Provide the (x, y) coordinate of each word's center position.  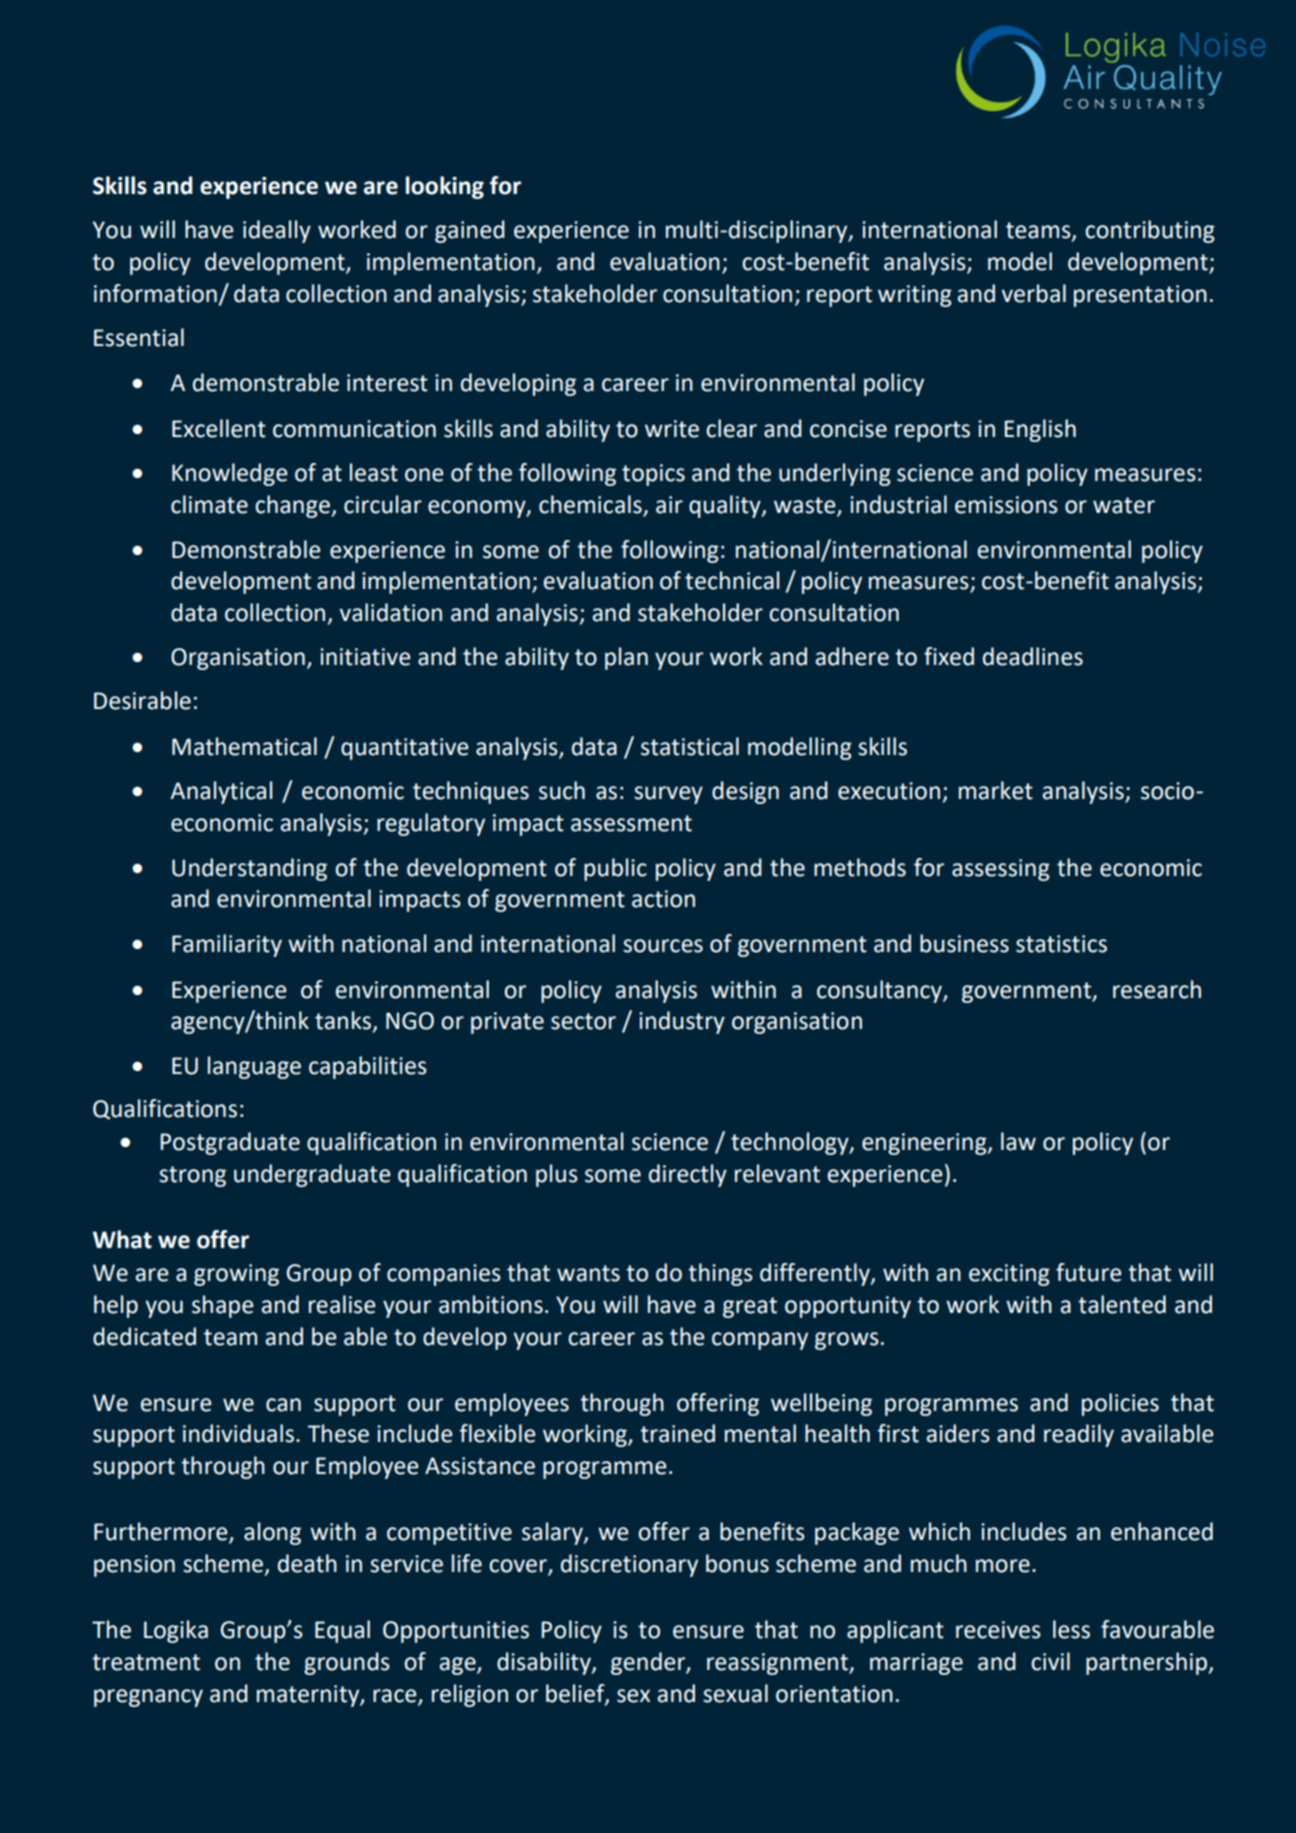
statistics (1061, 944)
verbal (1034, 293)
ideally (277, 231)
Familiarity (227, 945)
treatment (146, 1662)
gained (470, 231)
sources (663, 946)
